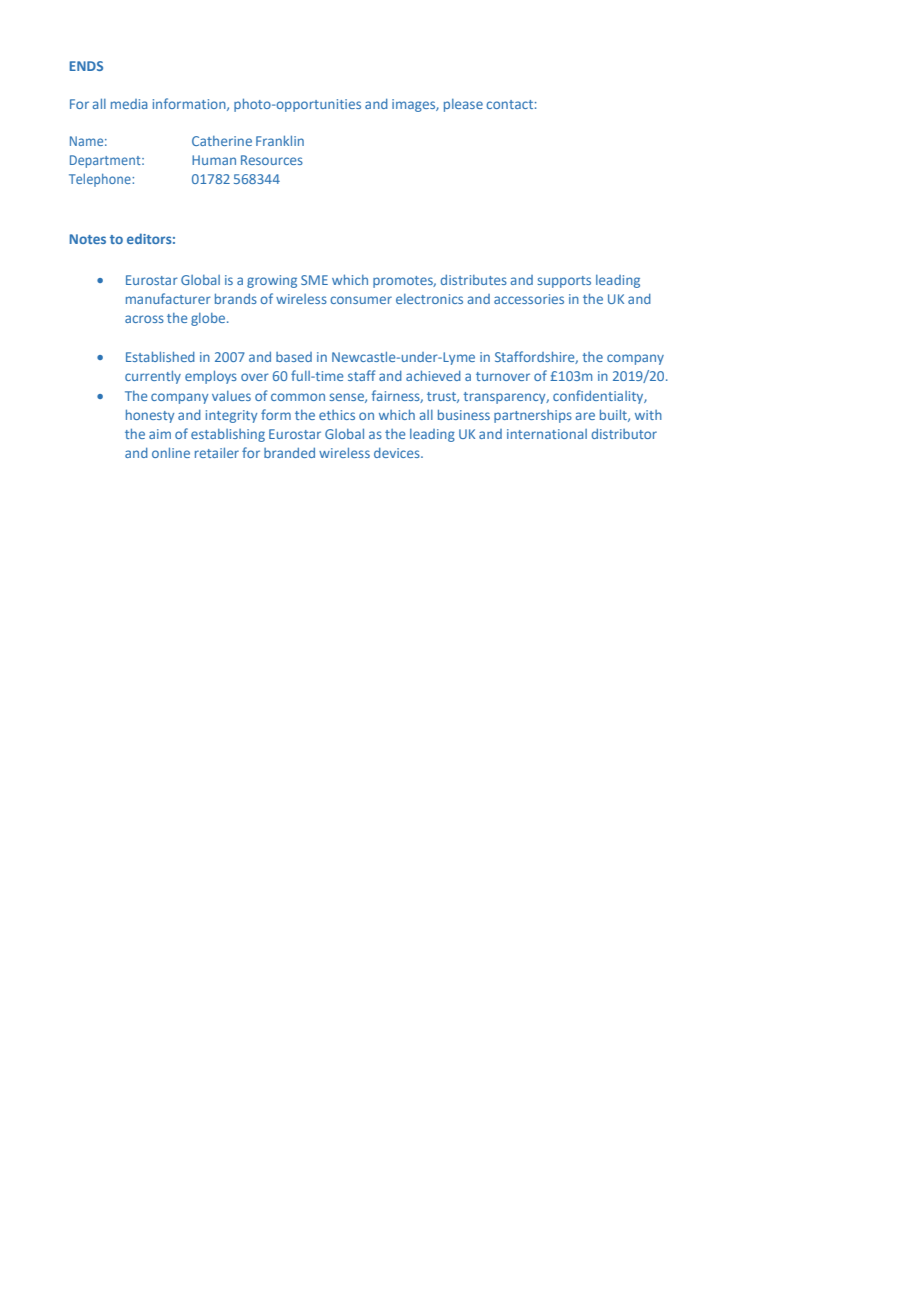 The width and height of the screenshot is (924, 1309). I want to click on international, so click(547, 434).
